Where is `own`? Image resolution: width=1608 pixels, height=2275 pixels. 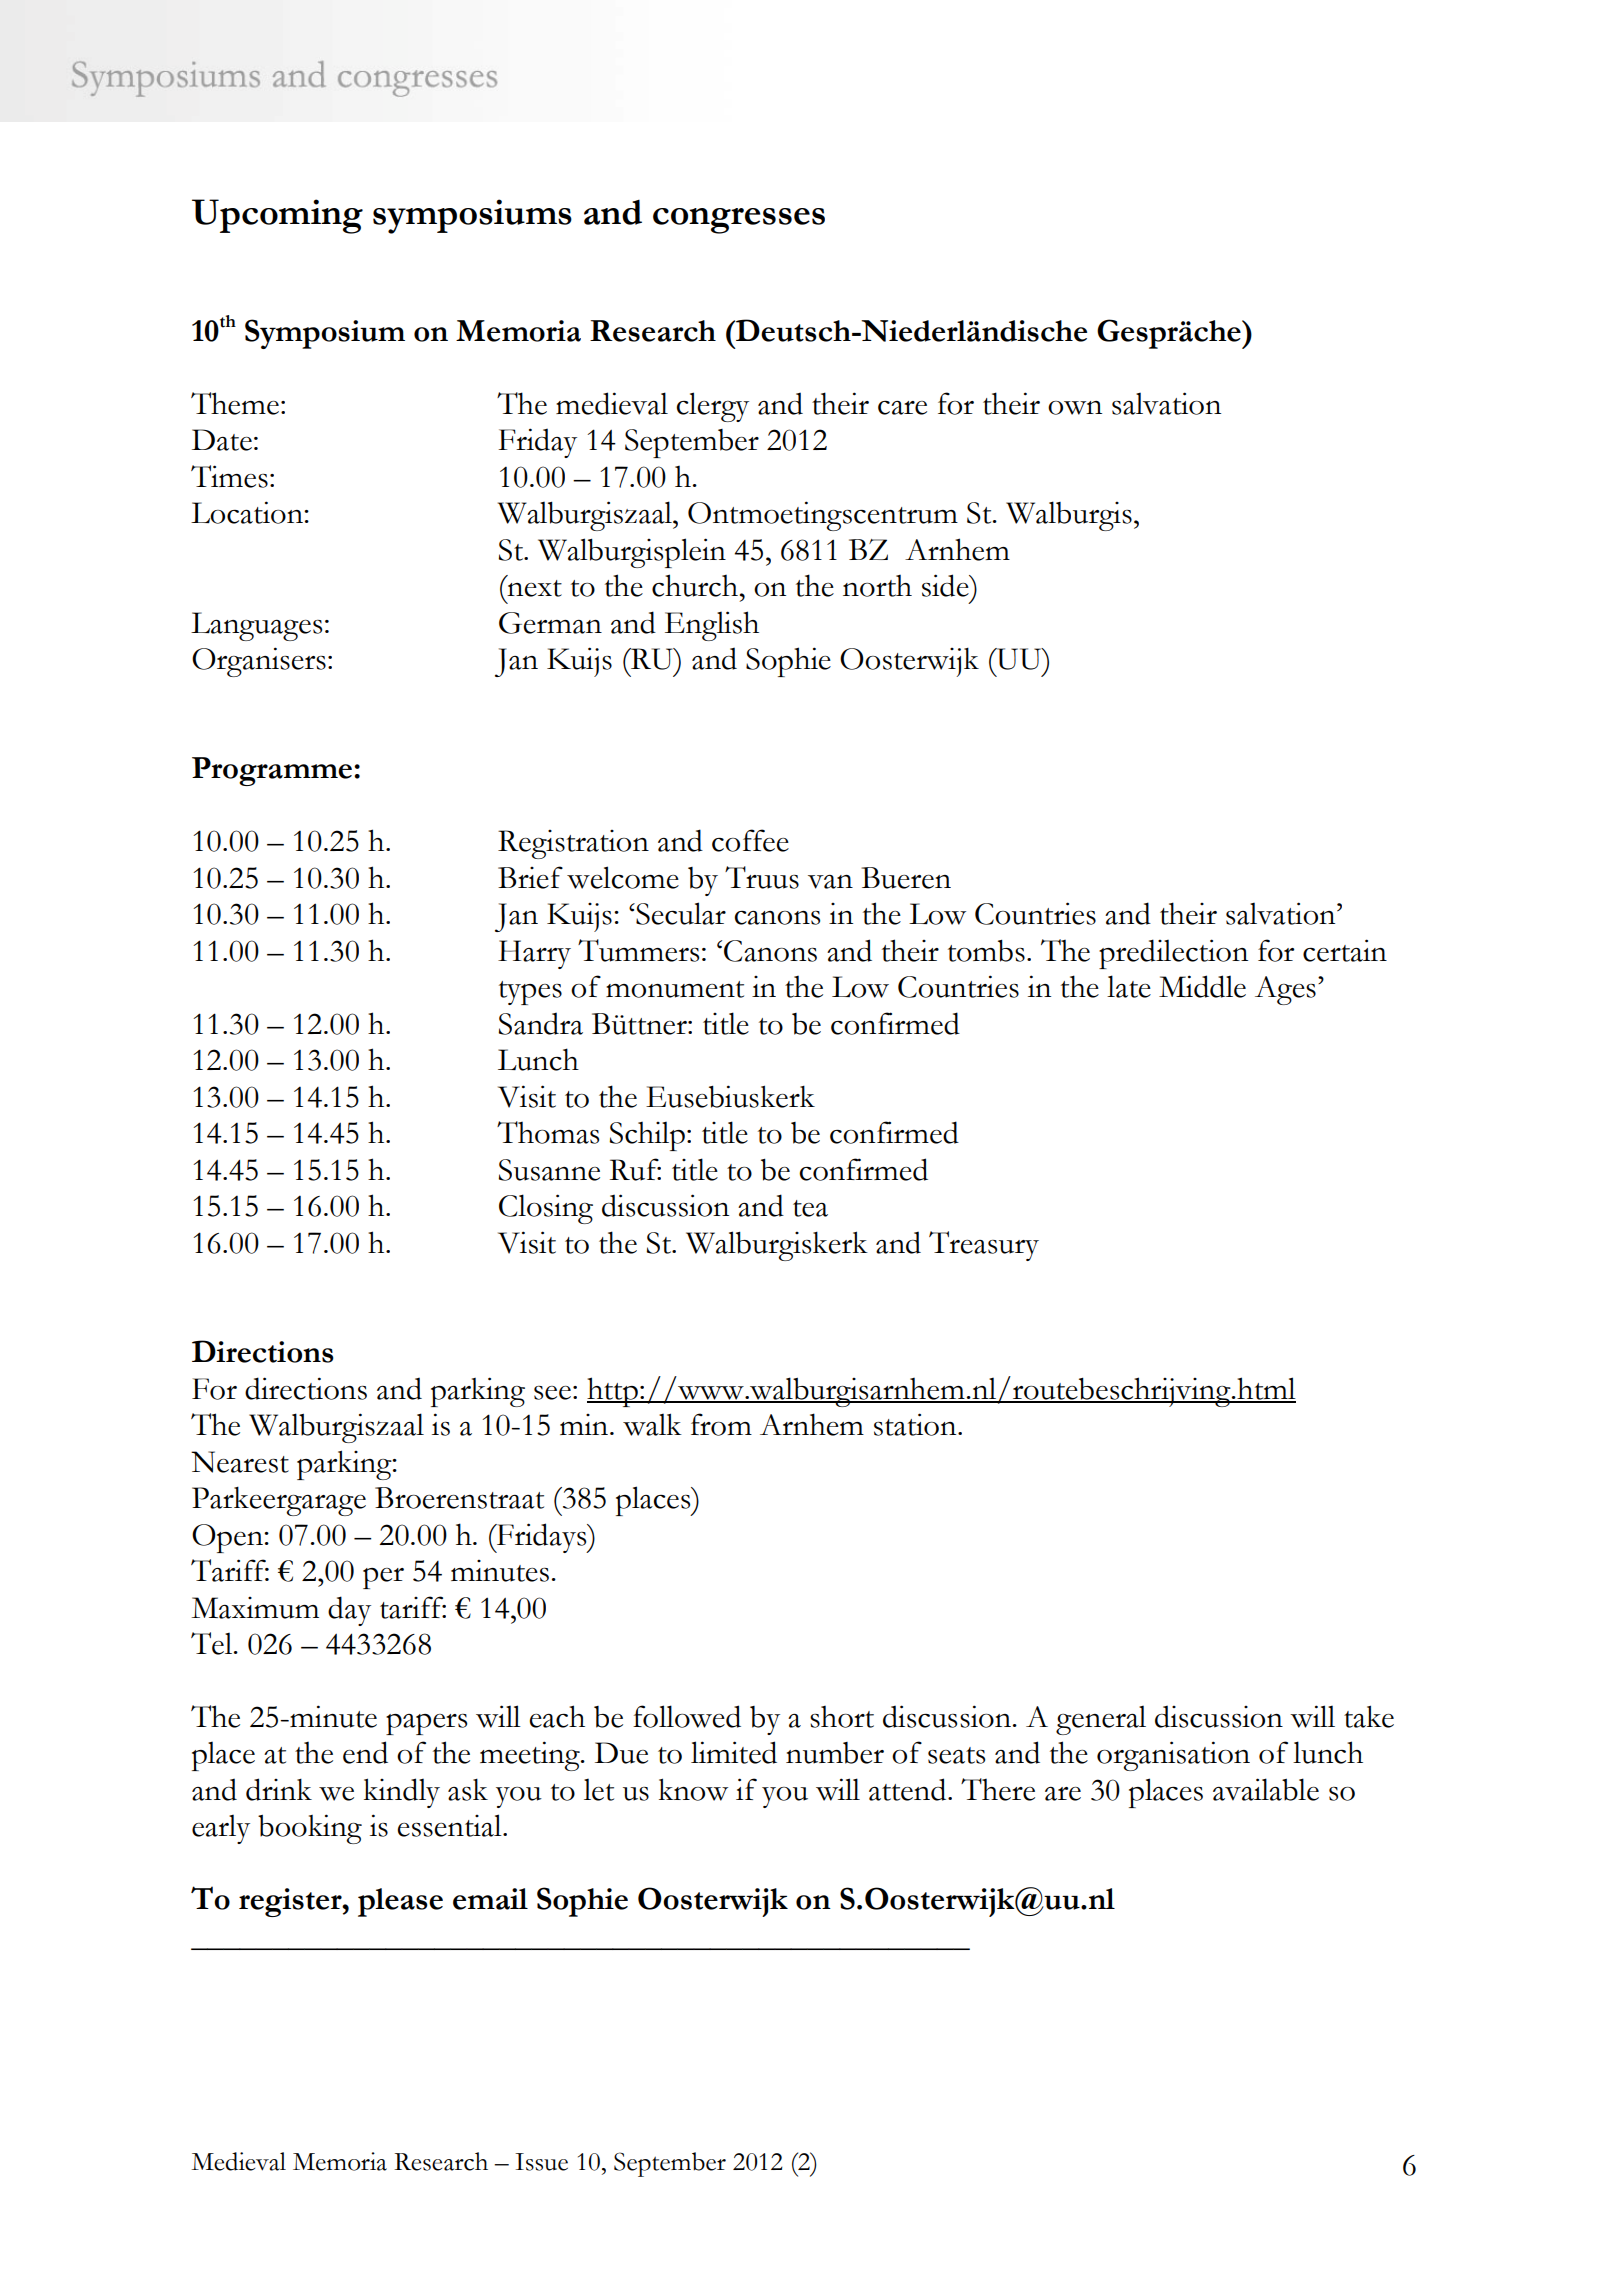
own is located at coordinates (1075, 408).
